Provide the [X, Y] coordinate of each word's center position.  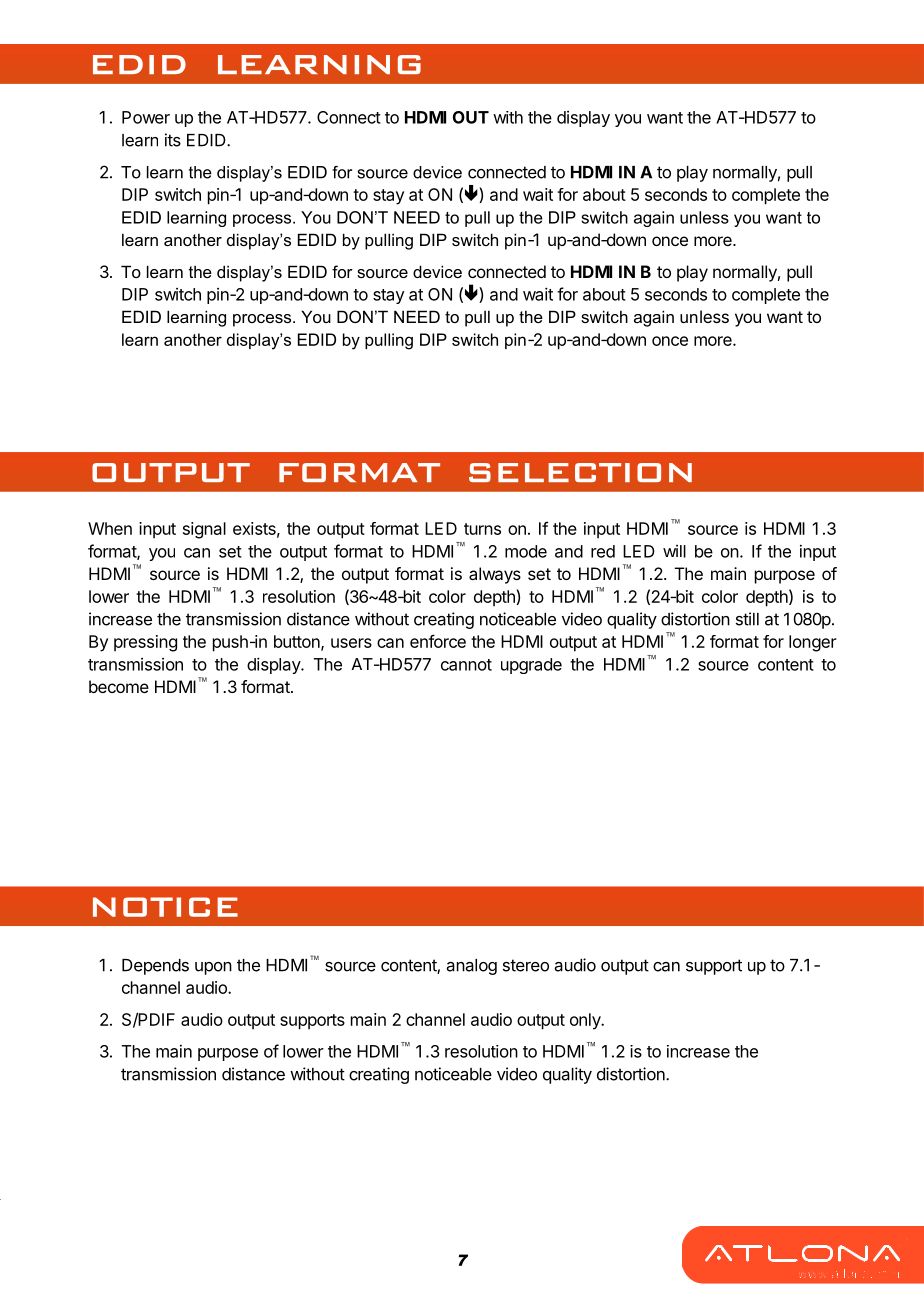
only [586, 1021]
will [674, 551]
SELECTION [580, 472]
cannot [466, 665]
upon [213, 968]
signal [204, 530]
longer [813, 643]
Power [146, 117]
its [173, 140]
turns [482, 529]
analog [472, 967]
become [119, 686]
